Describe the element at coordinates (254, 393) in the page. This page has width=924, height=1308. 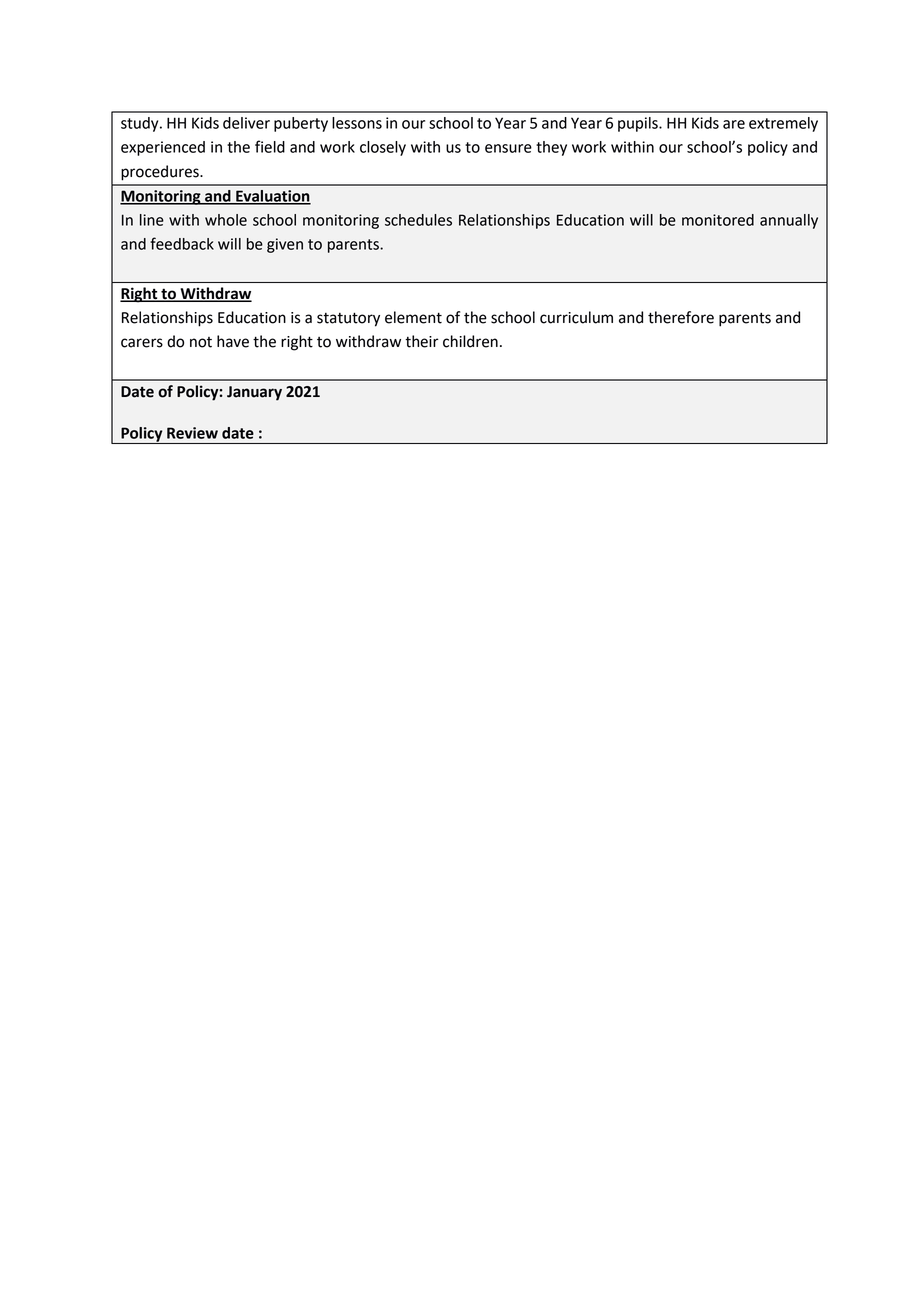
I see `January` at that location.
